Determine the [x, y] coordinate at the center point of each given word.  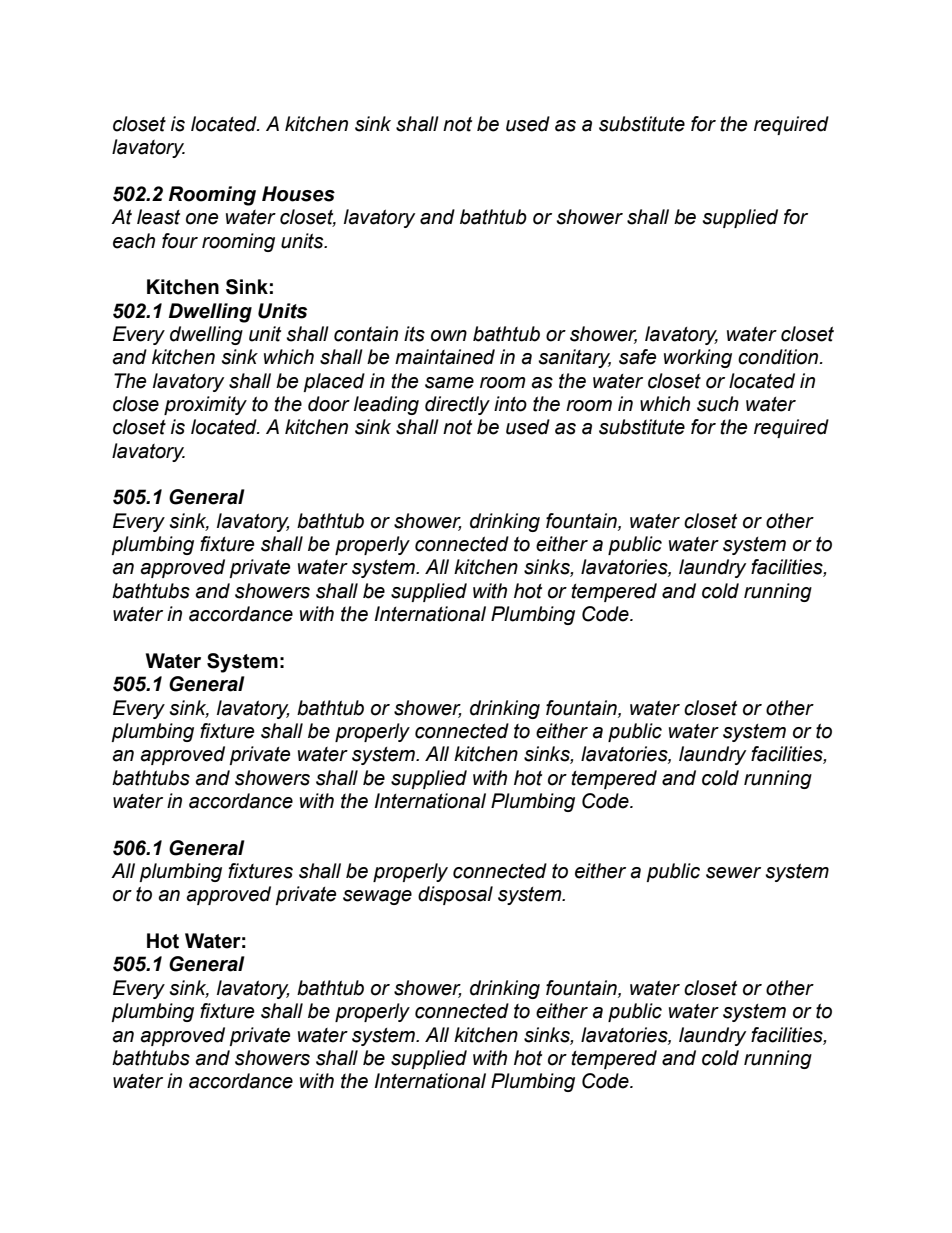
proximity [205, 405]
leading [386, 405]
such [718, 404]
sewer [733, 873]
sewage [377, 897]
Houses [298, 194]
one [202, 219]
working [698, 358]
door [329, 404]
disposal [455, 895]
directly [457, 405]
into [510, 404]
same [449, 383]
